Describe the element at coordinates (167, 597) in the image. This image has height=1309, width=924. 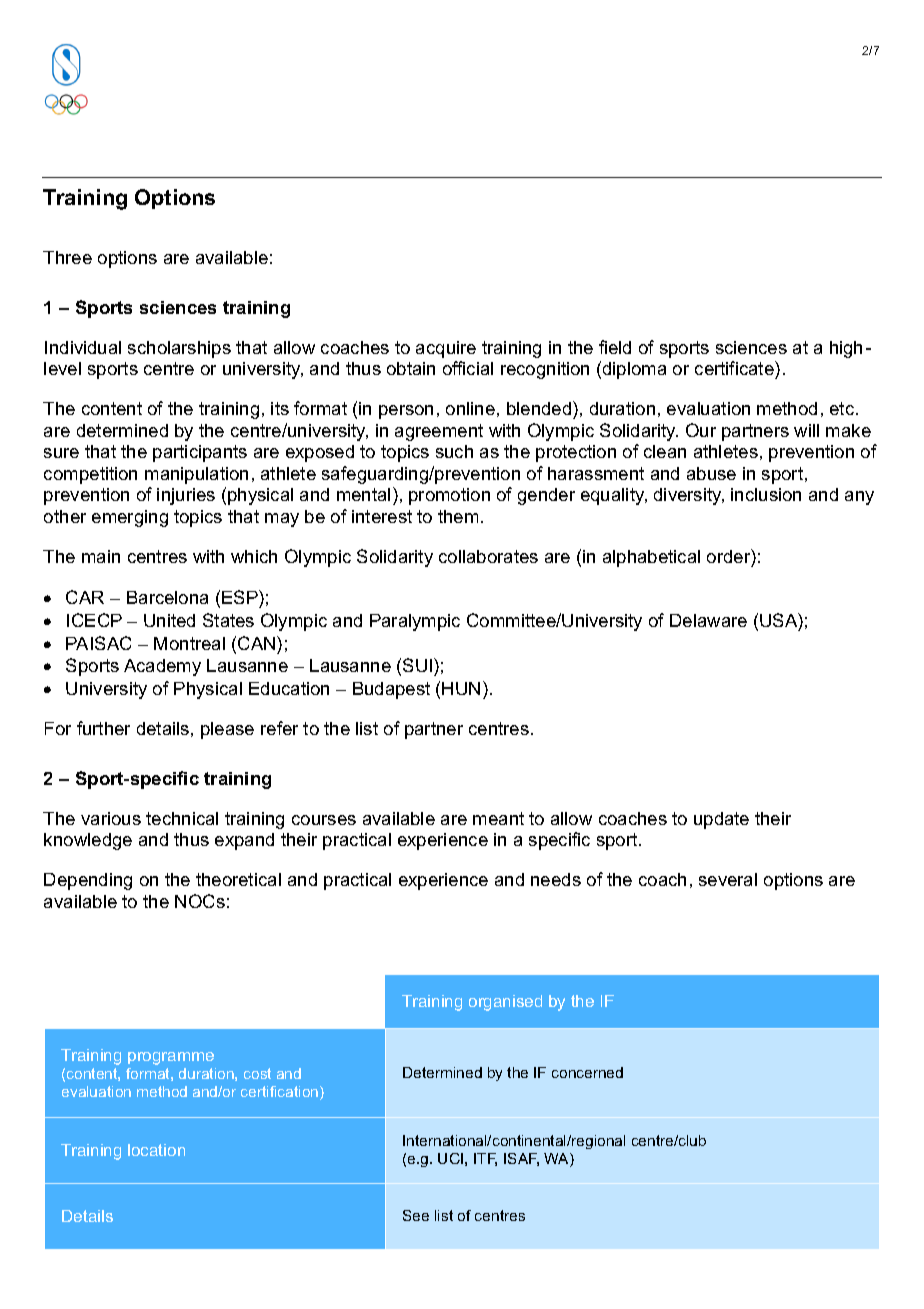
I see `Barcelona` at that location.
